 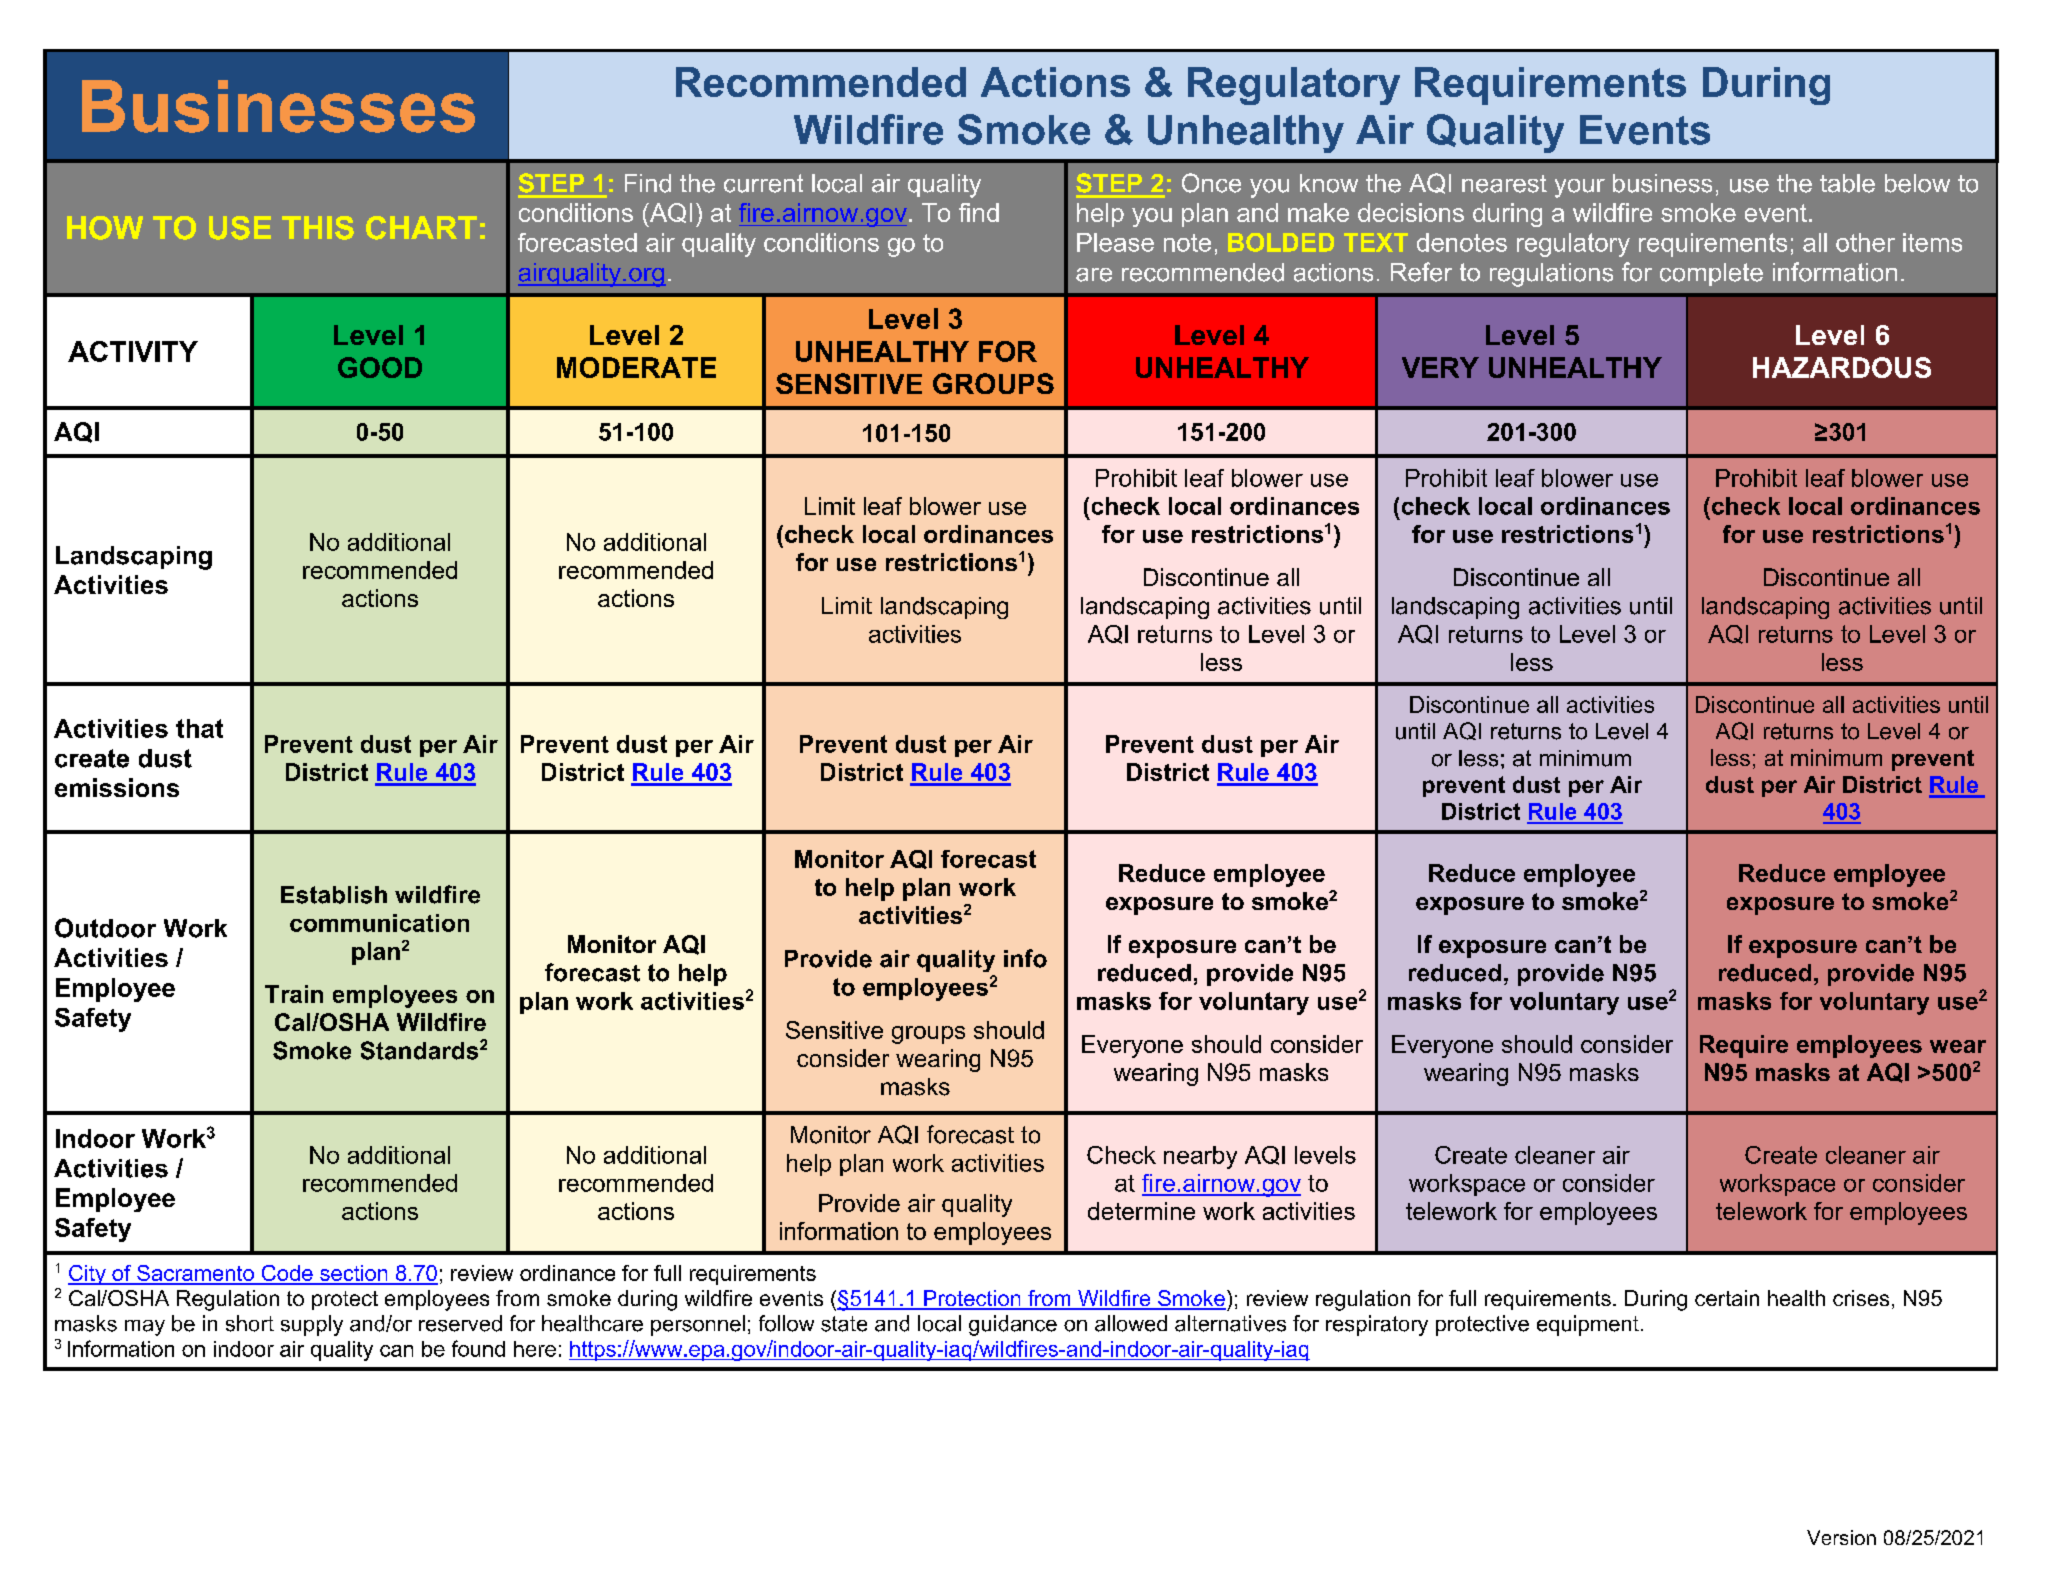 What do you see at coordinates (1711, 274) in the screenshot?
I see `complete` at bounding box center [1711, 274].
